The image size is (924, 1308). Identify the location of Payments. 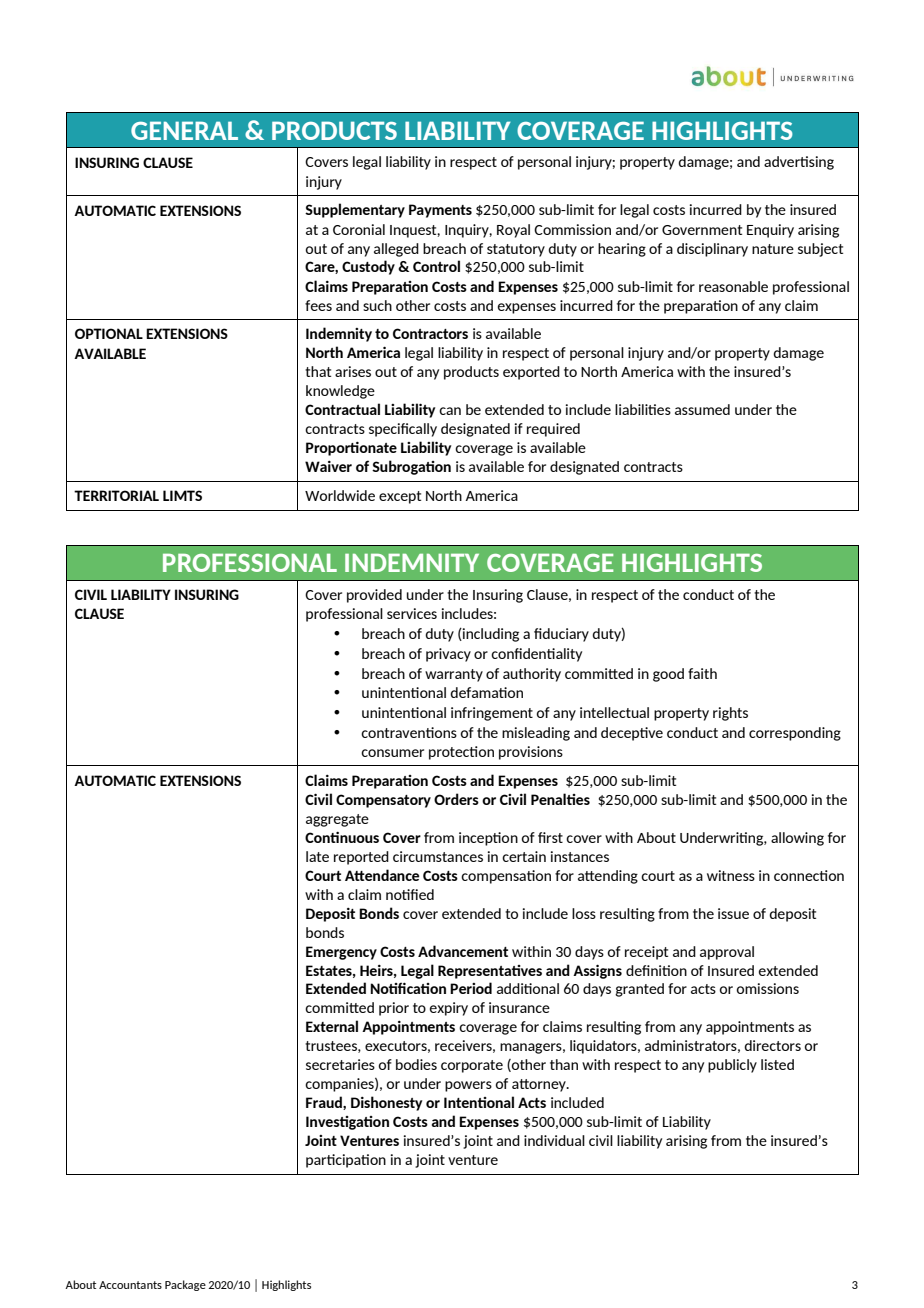
(440, 211).
